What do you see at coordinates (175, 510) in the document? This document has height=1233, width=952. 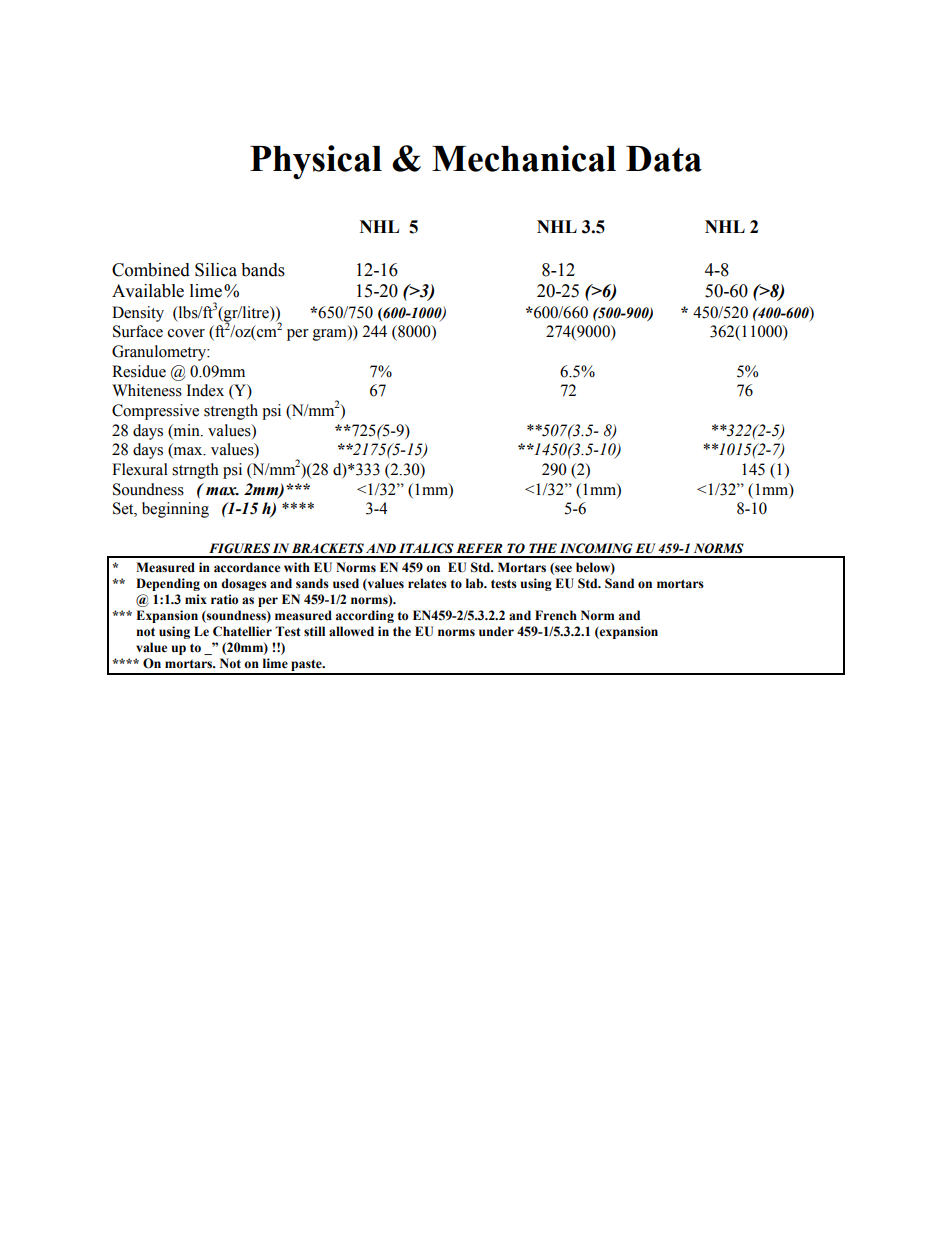 I see `beginning` at bounding box center [175, 510].
